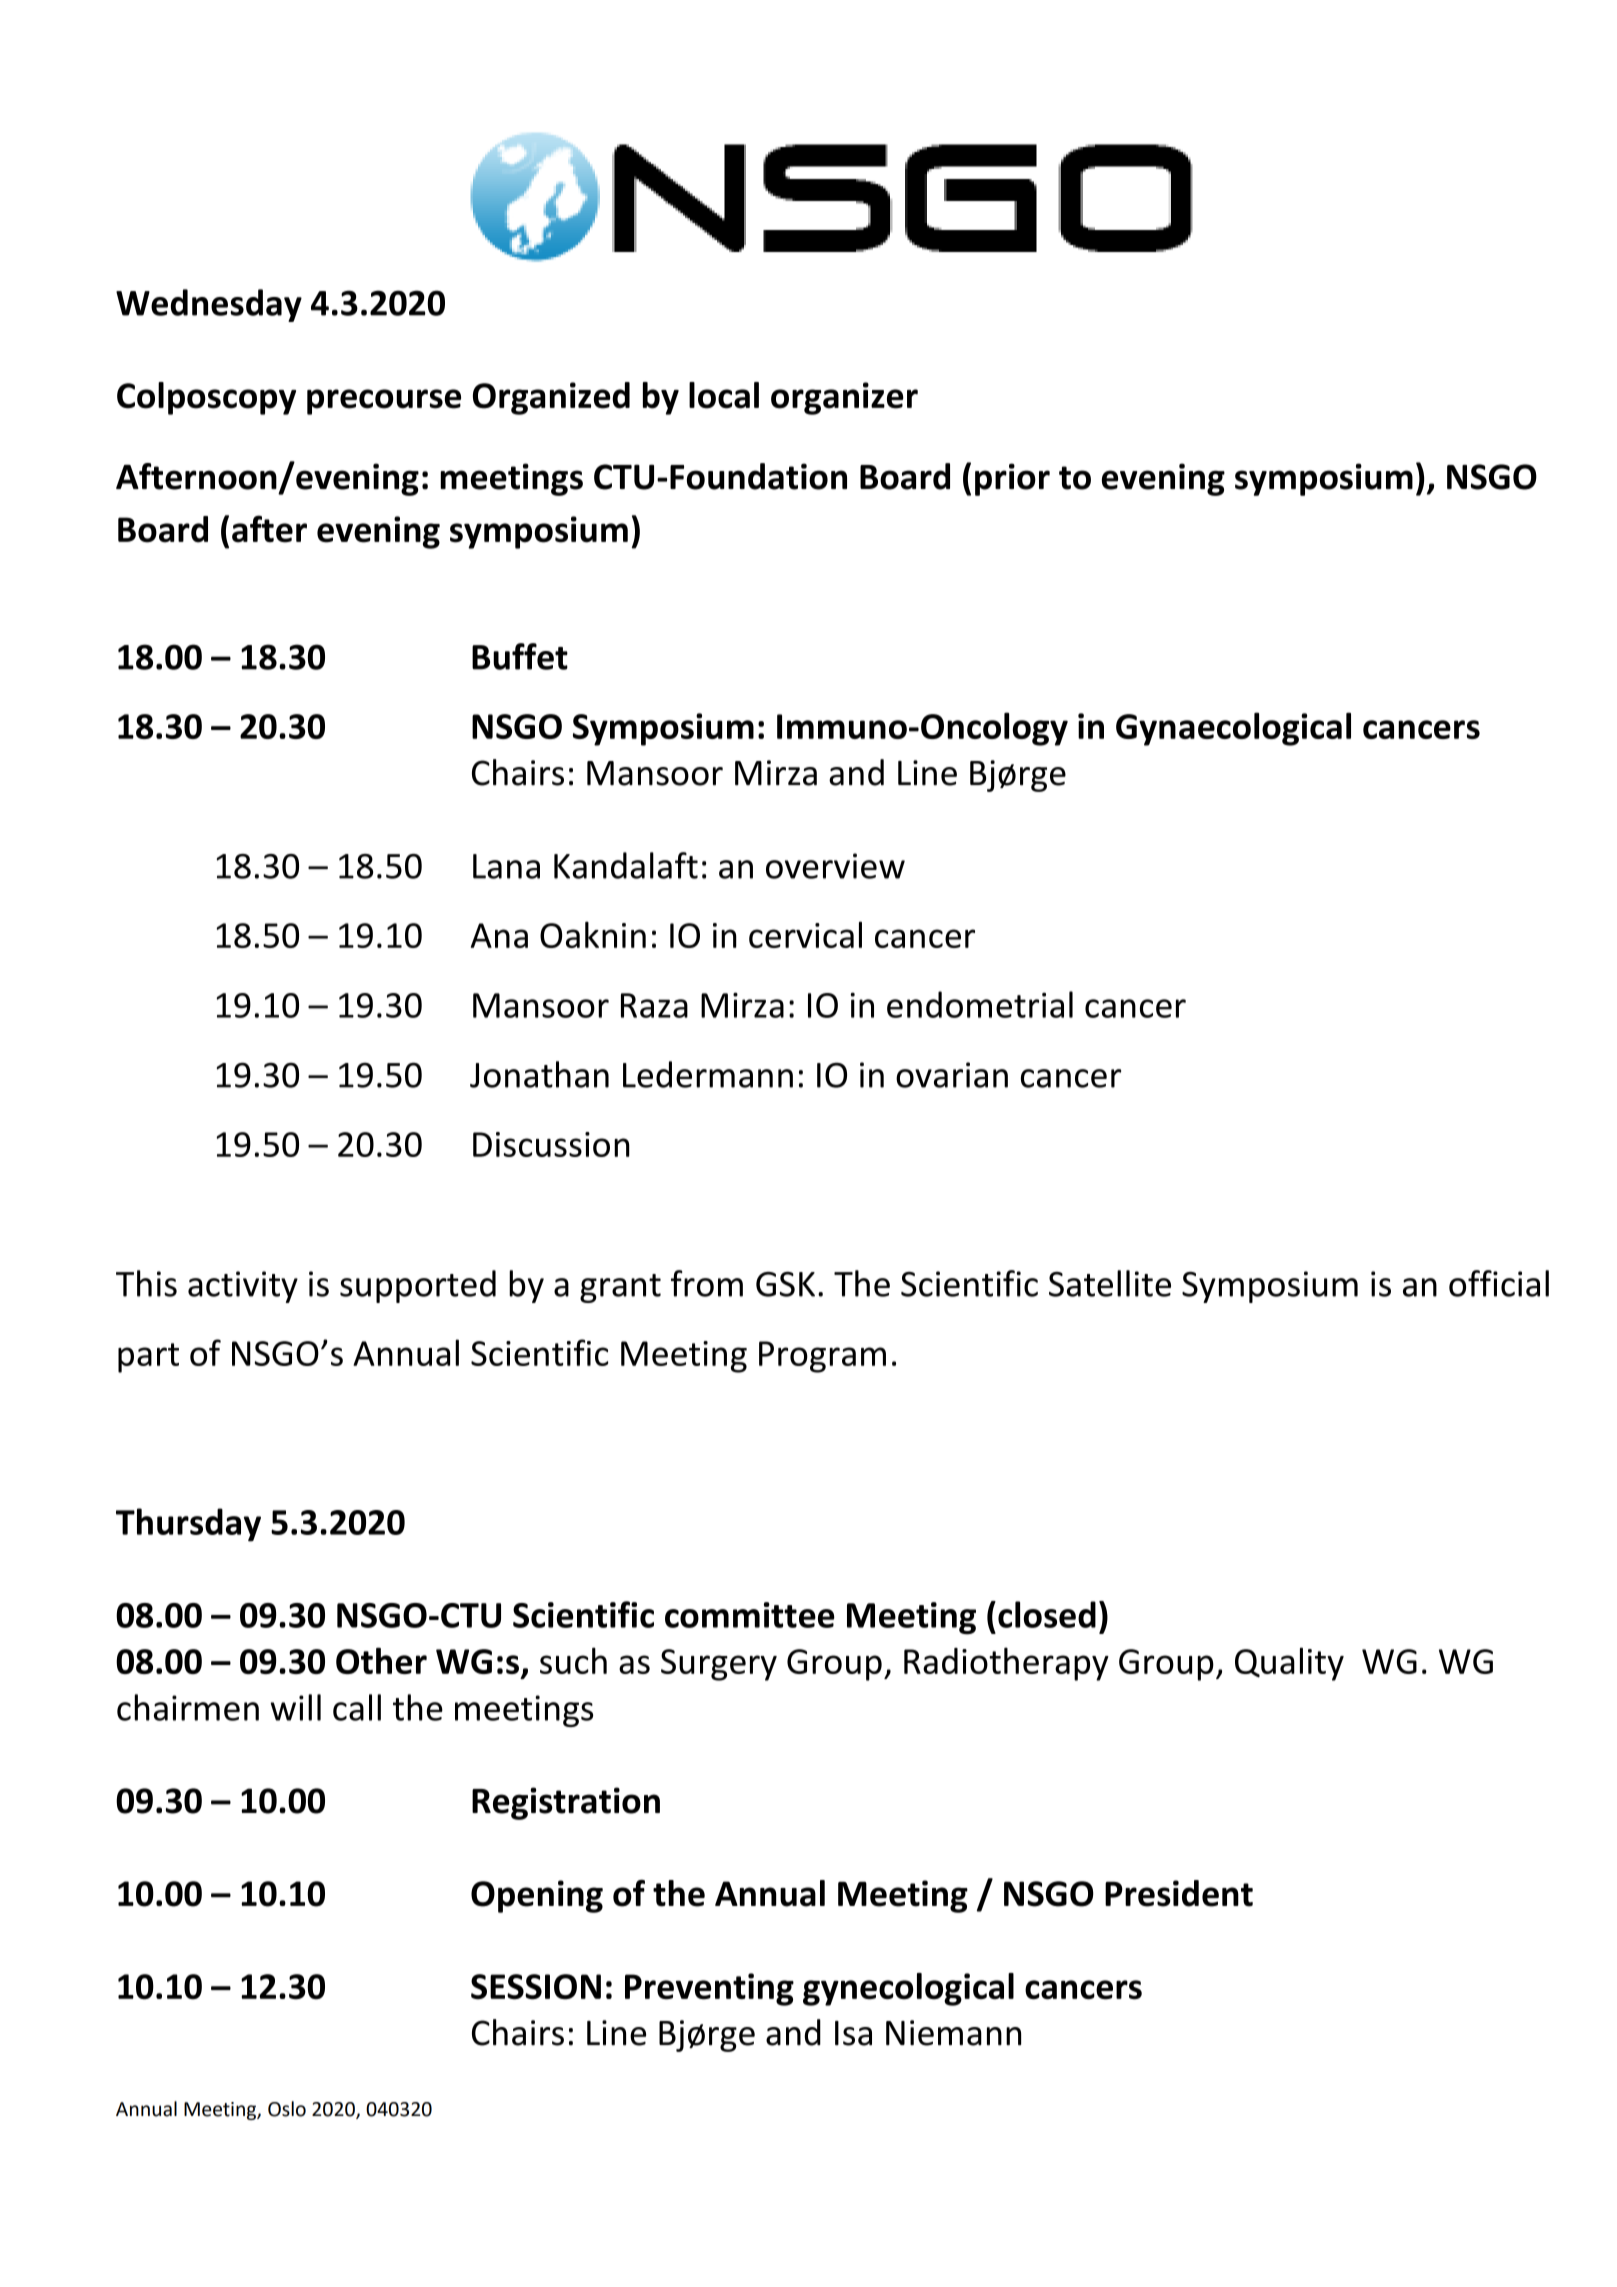 The image size is (1617, 2287). What do you see at coordinates (243, 1287) in the screenshot?
I see `activity` at bounding box center [243, 1287].
